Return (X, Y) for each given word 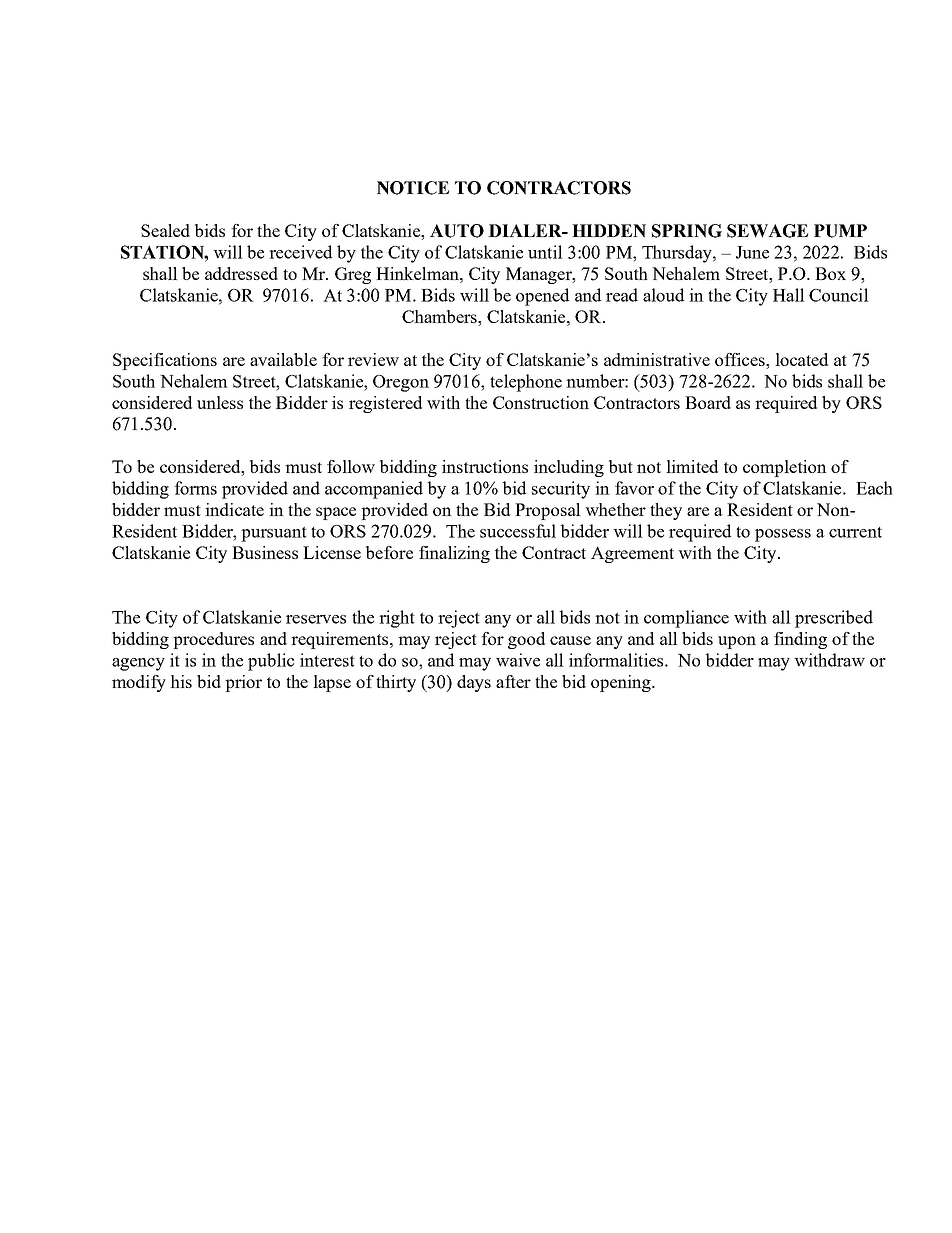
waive (518, 660)
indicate (234, 509)
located (801, 359)
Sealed (165, 230)
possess (783, 535)
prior (243, 683)
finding (800, 640)
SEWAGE (767, 231)
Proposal (548, 511)
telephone (526, 383)
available (283, 359)
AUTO (457, 231)
